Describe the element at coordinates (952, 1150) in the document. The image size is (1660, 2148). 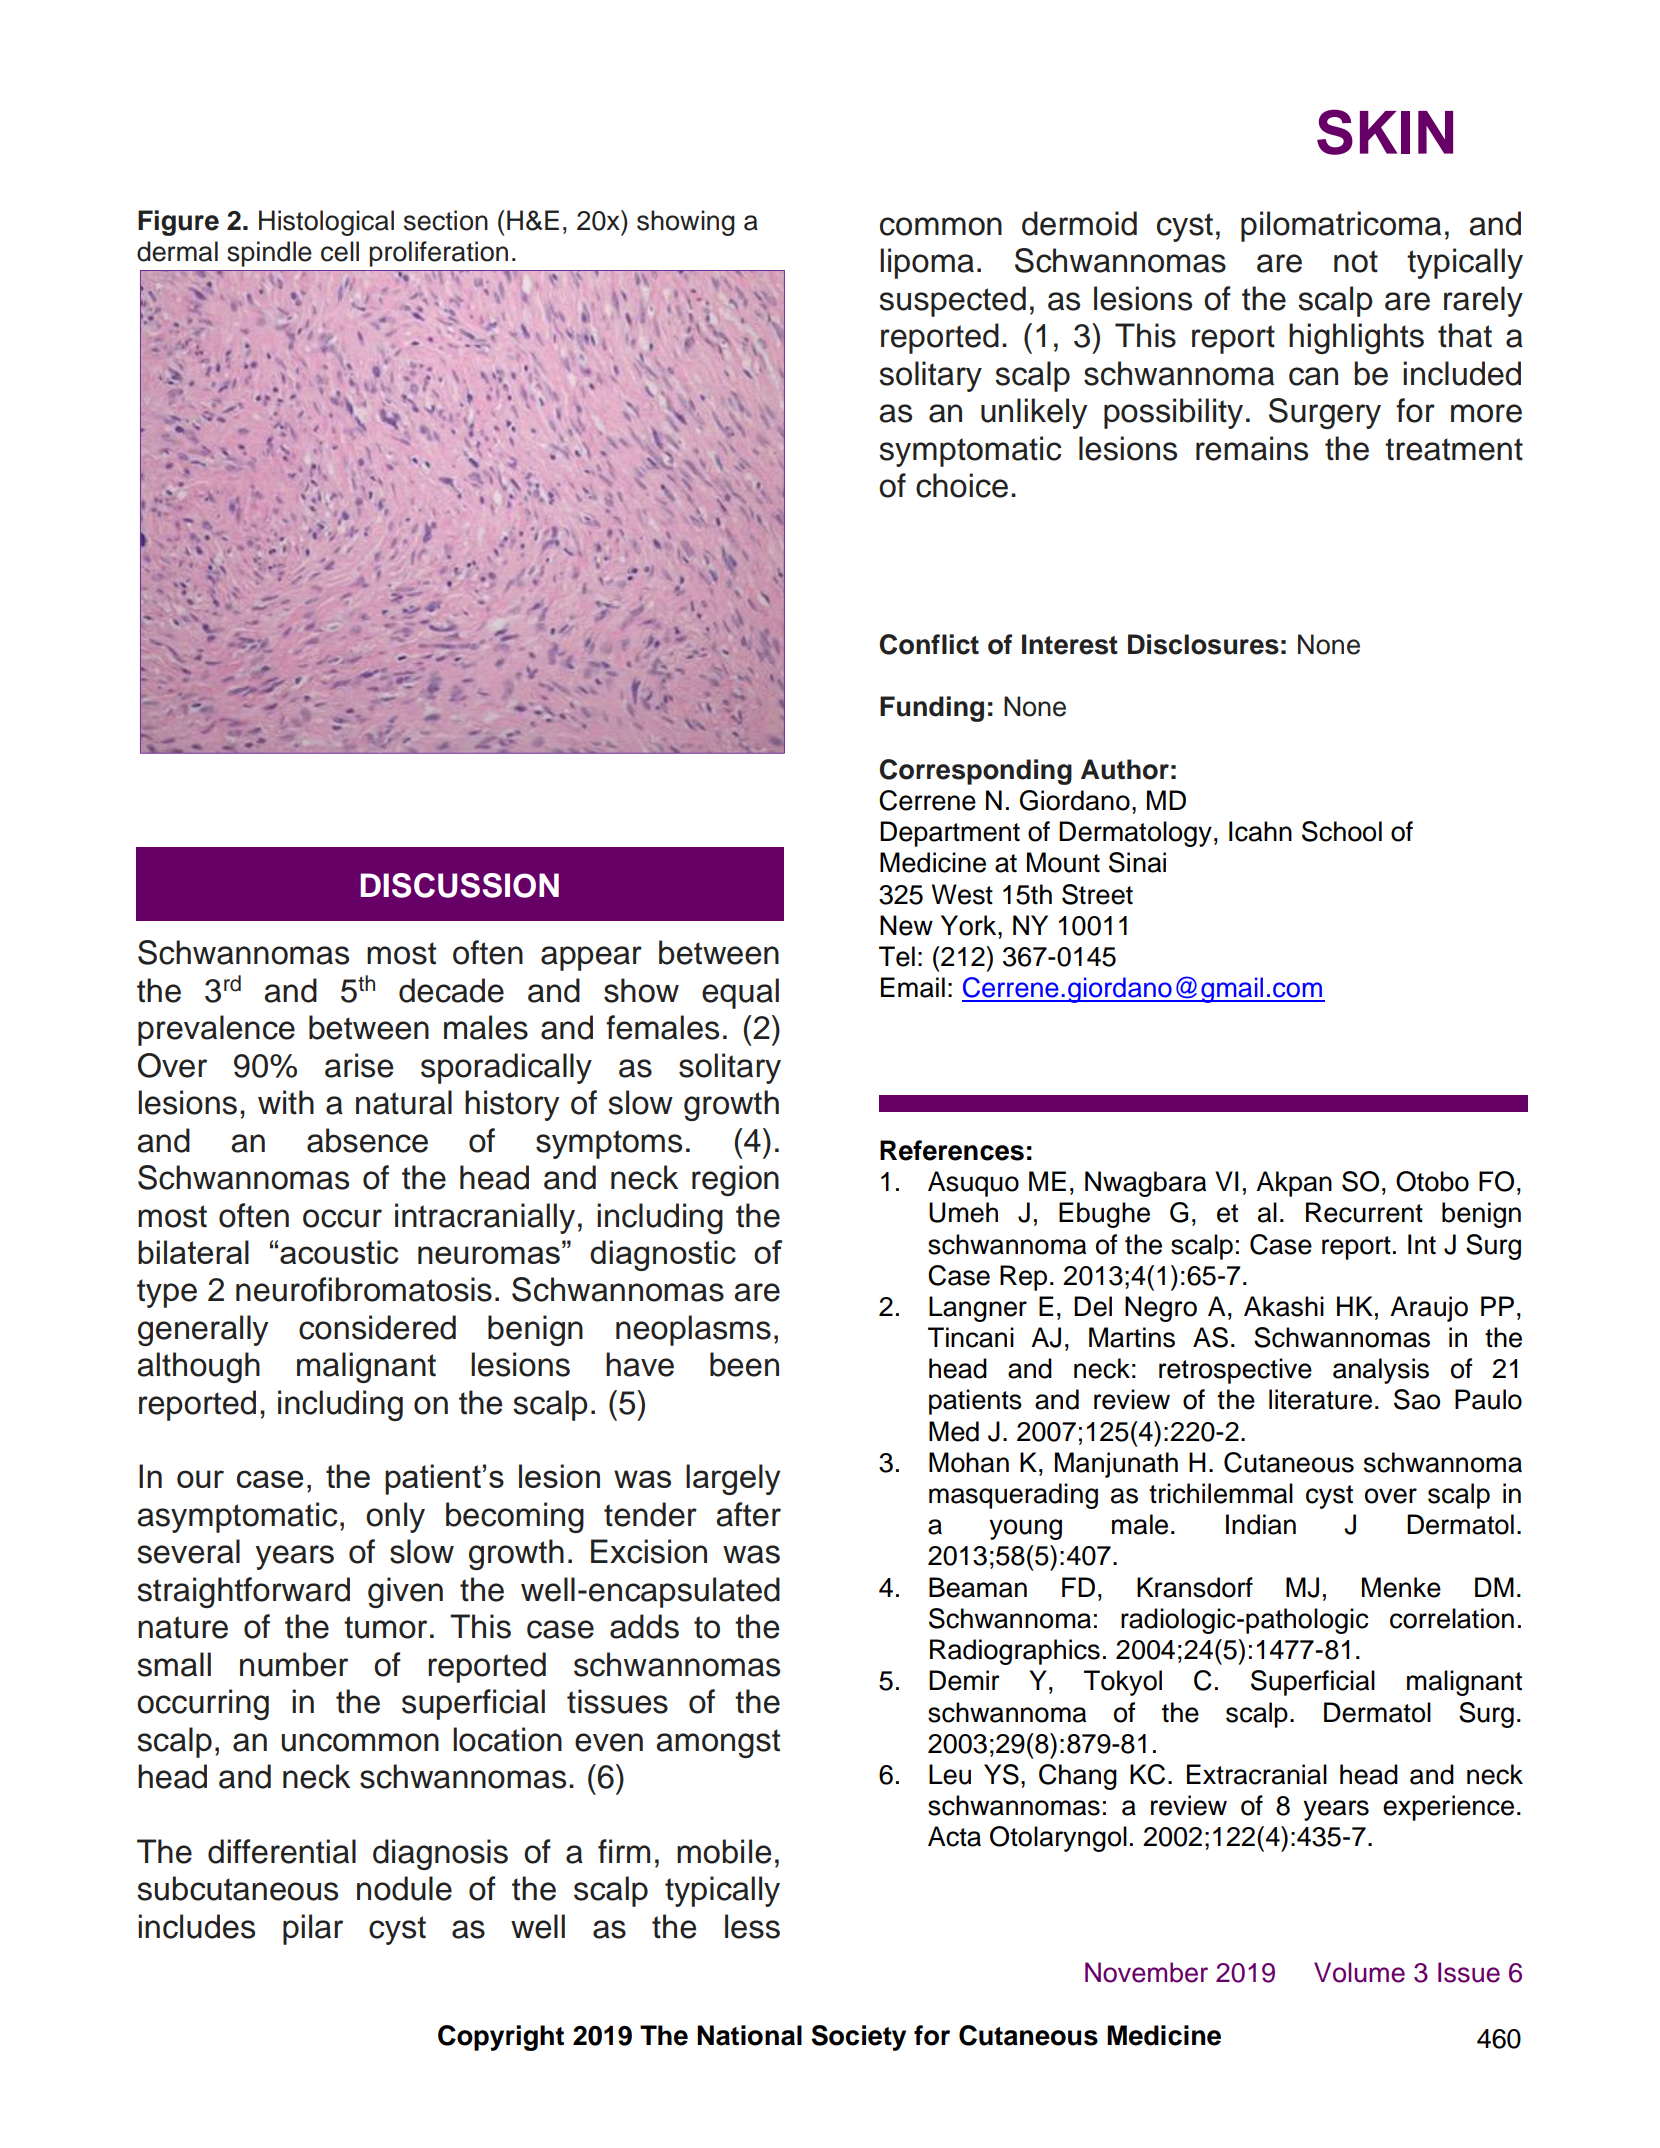
I see `References` at that location.
